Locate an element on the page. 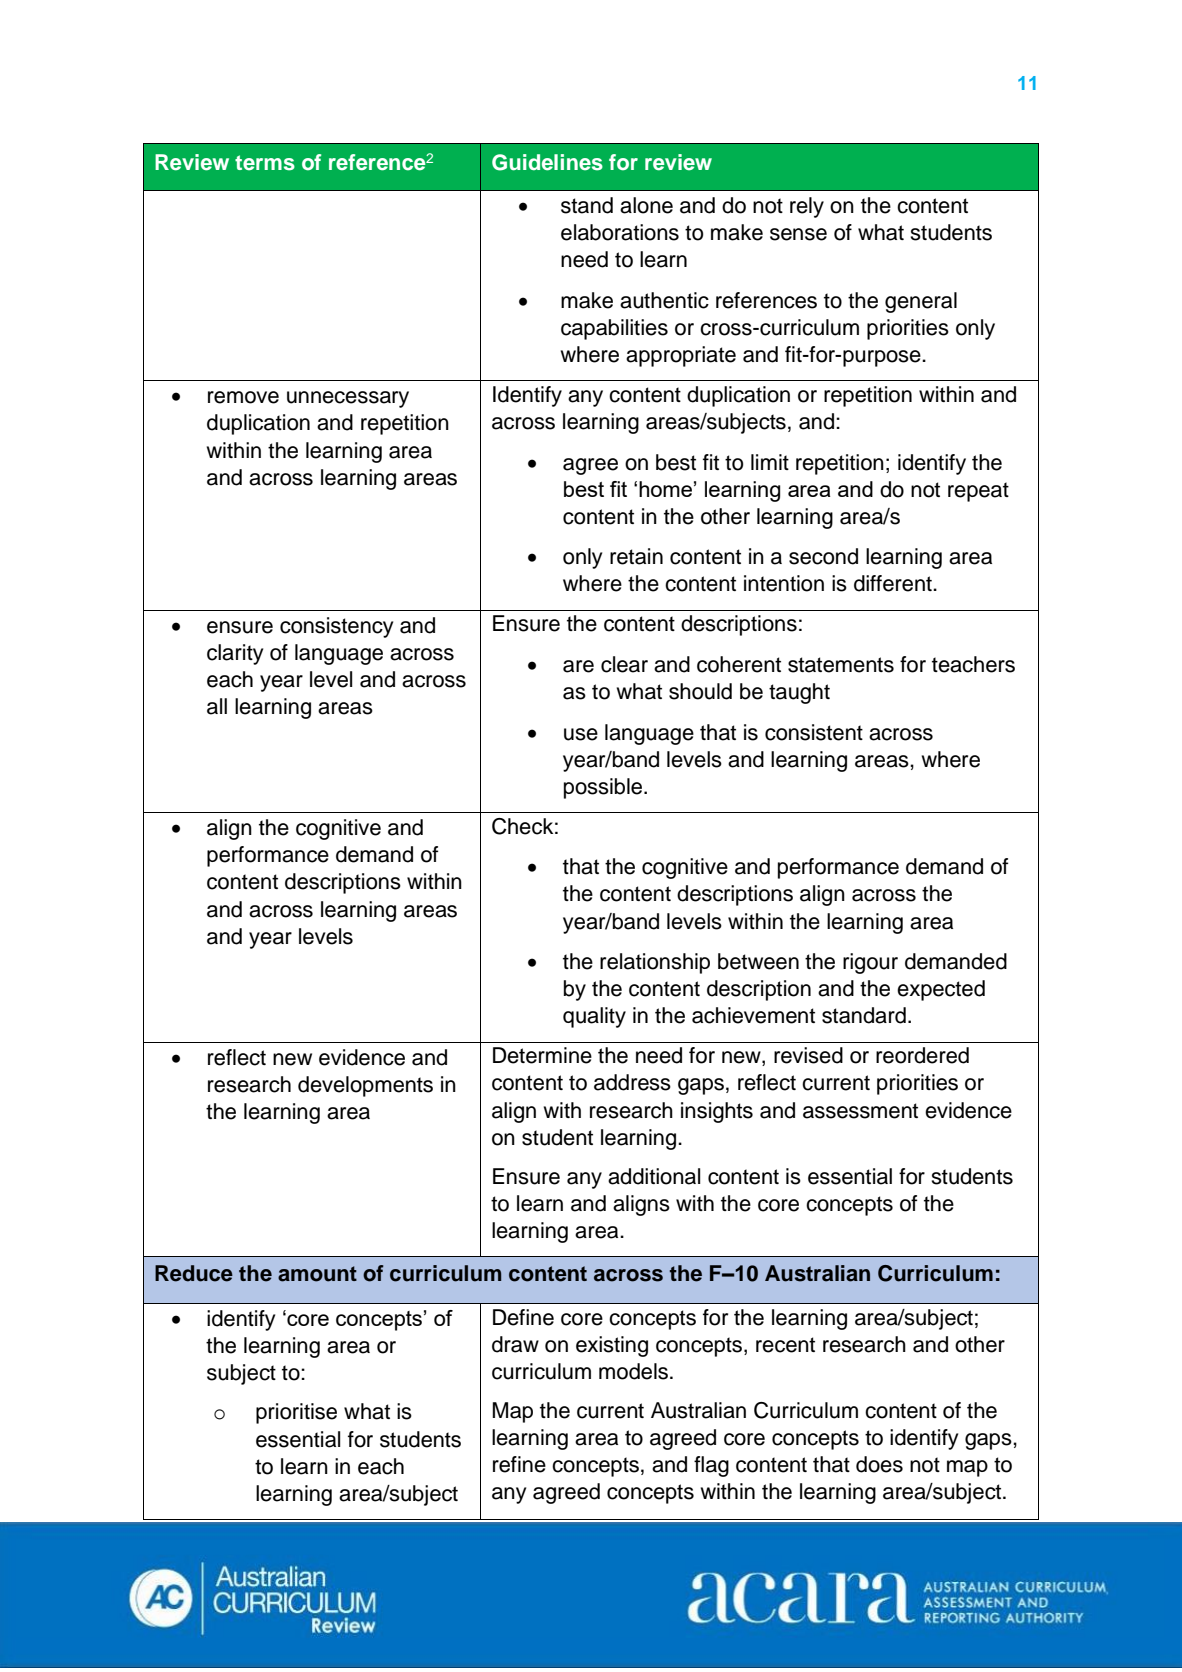  quality is located at coordinates (594, 1017).
